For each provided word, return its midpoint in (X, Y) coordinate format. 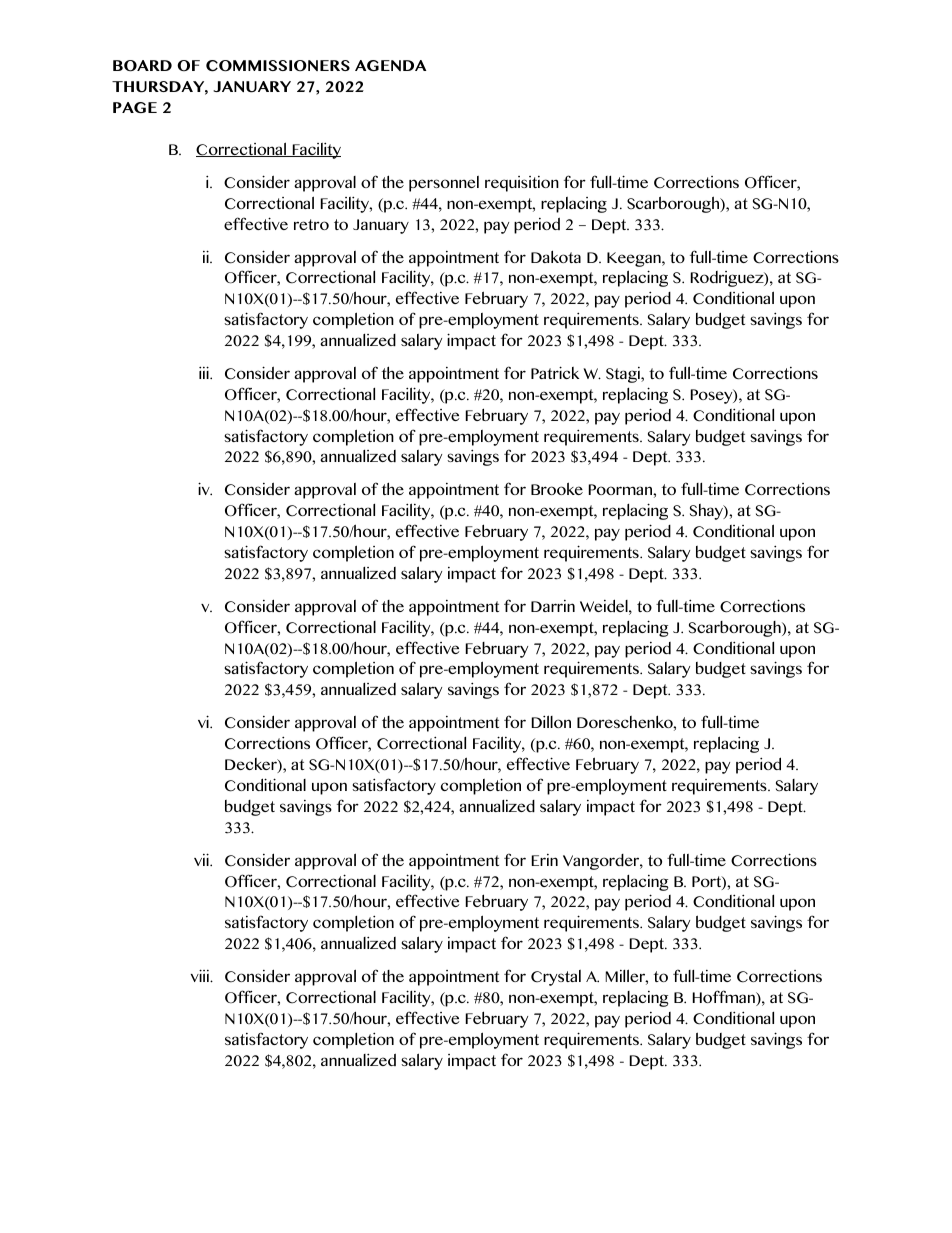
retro (311, 224)
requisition (522, 184)
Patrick (555, 372)
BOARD (142, 66)
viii (201, 975)
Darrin (553, 606)
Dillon (551, 721)
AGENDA (391, 65)
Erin (545, 860)
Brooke (557, 488)
